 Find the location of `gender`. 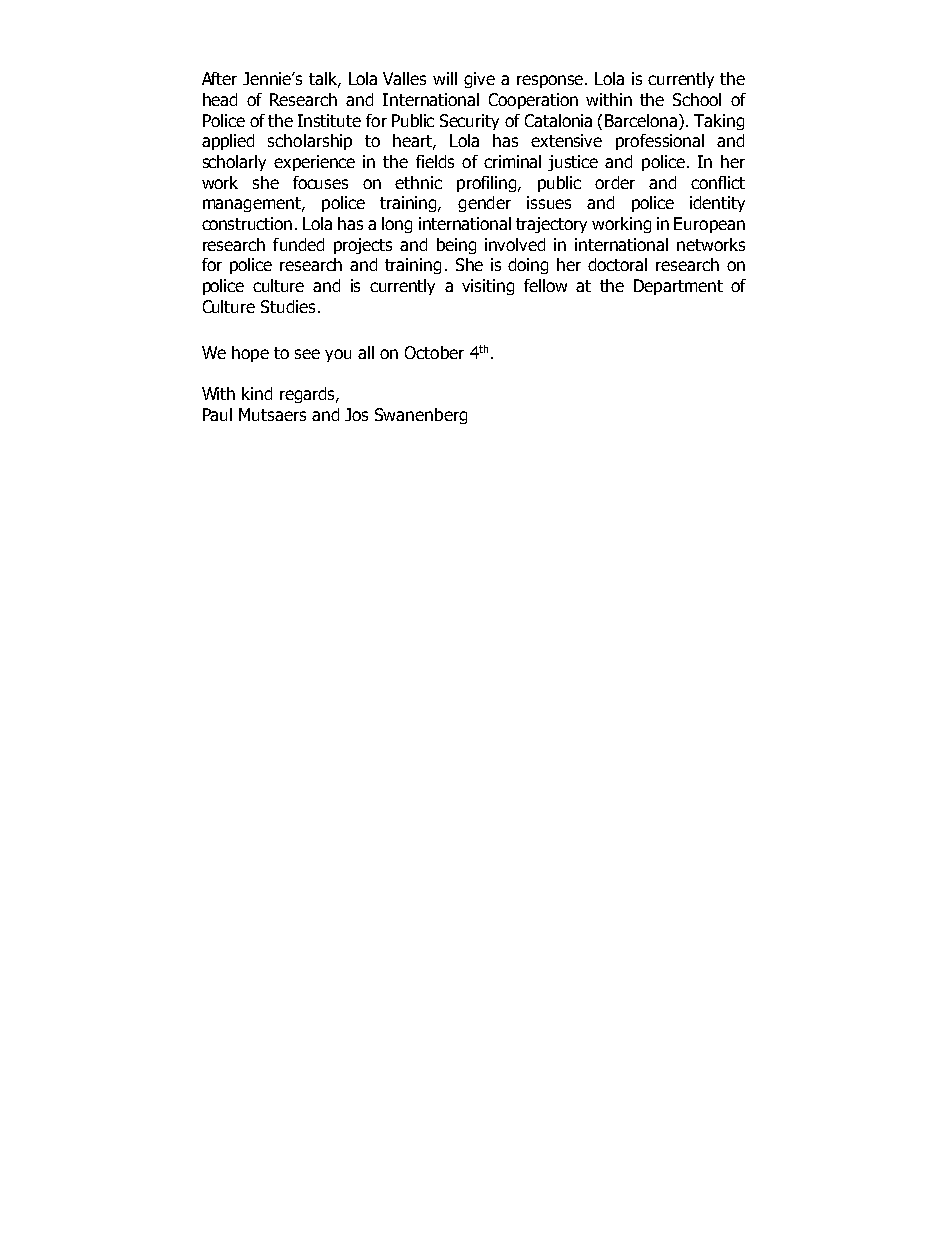

gender is located at coordinates (484, 204).
